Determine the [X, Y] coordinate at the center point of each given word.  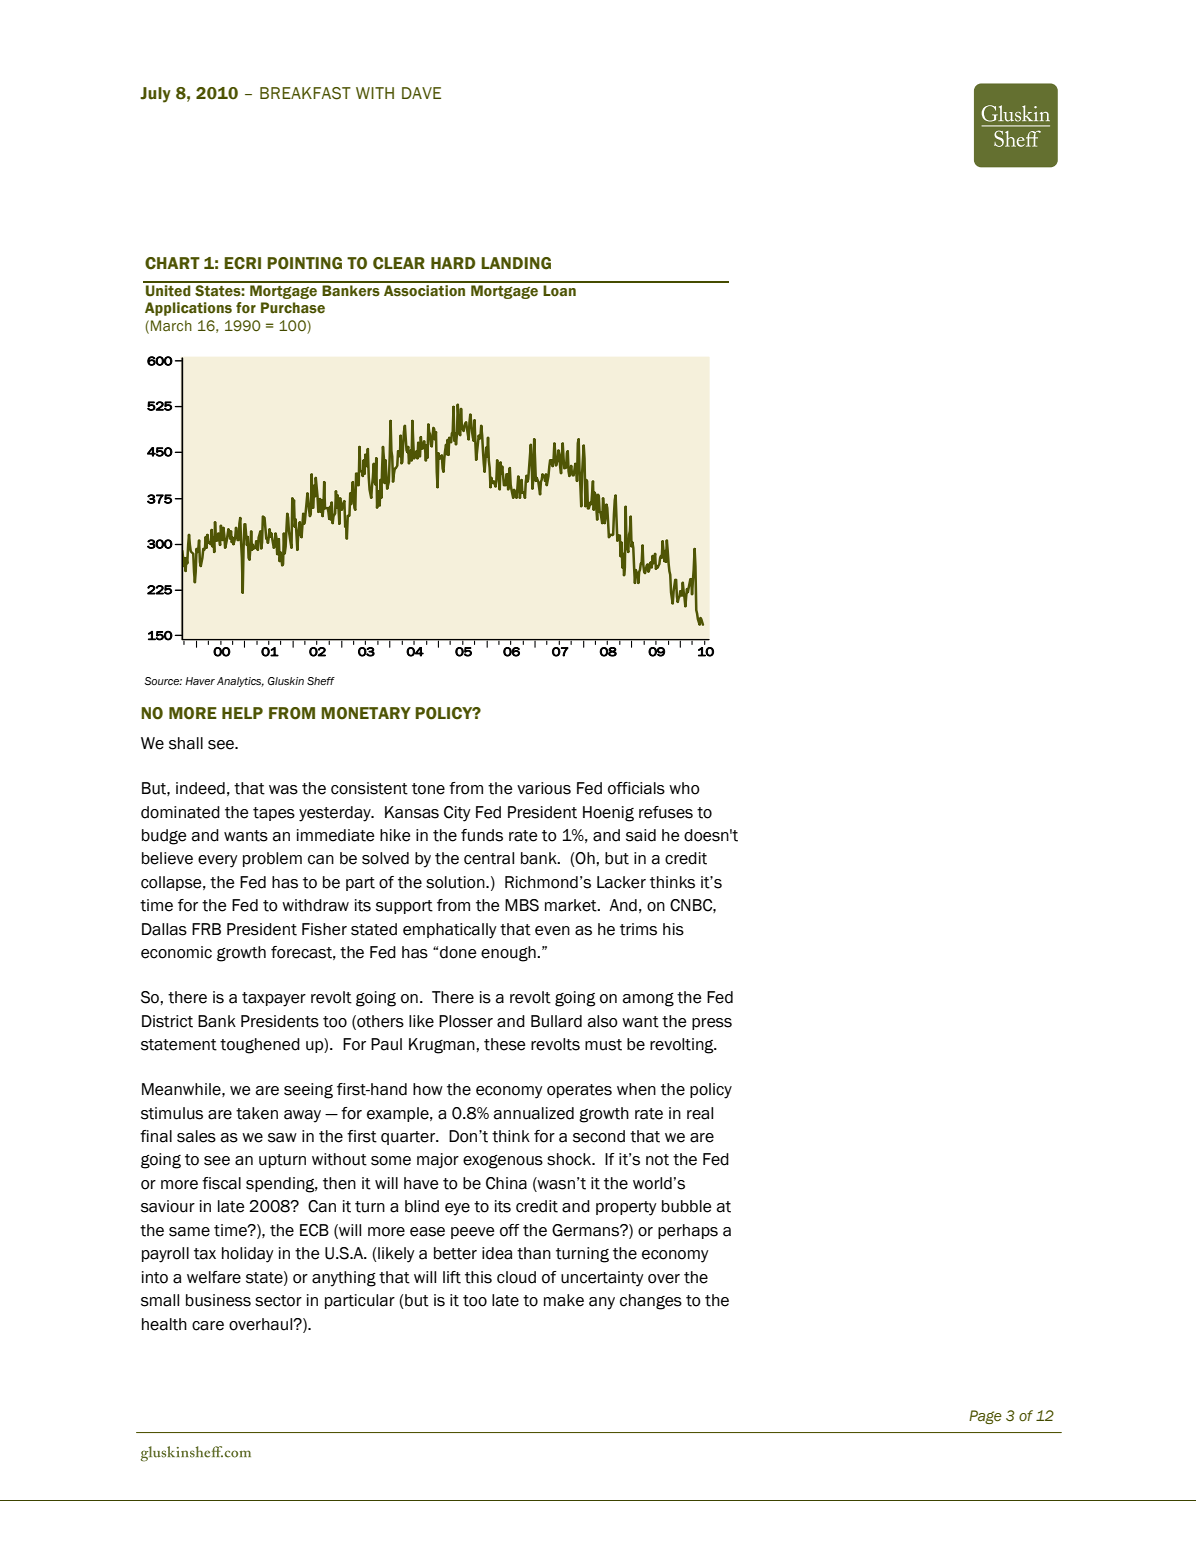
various [544, 788]
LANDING [516, 263]
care [208, 1326]
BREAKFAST [305, 93]
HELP [242, 713]
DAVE [421, 93]
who [684, 788]
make [564, 1300]
